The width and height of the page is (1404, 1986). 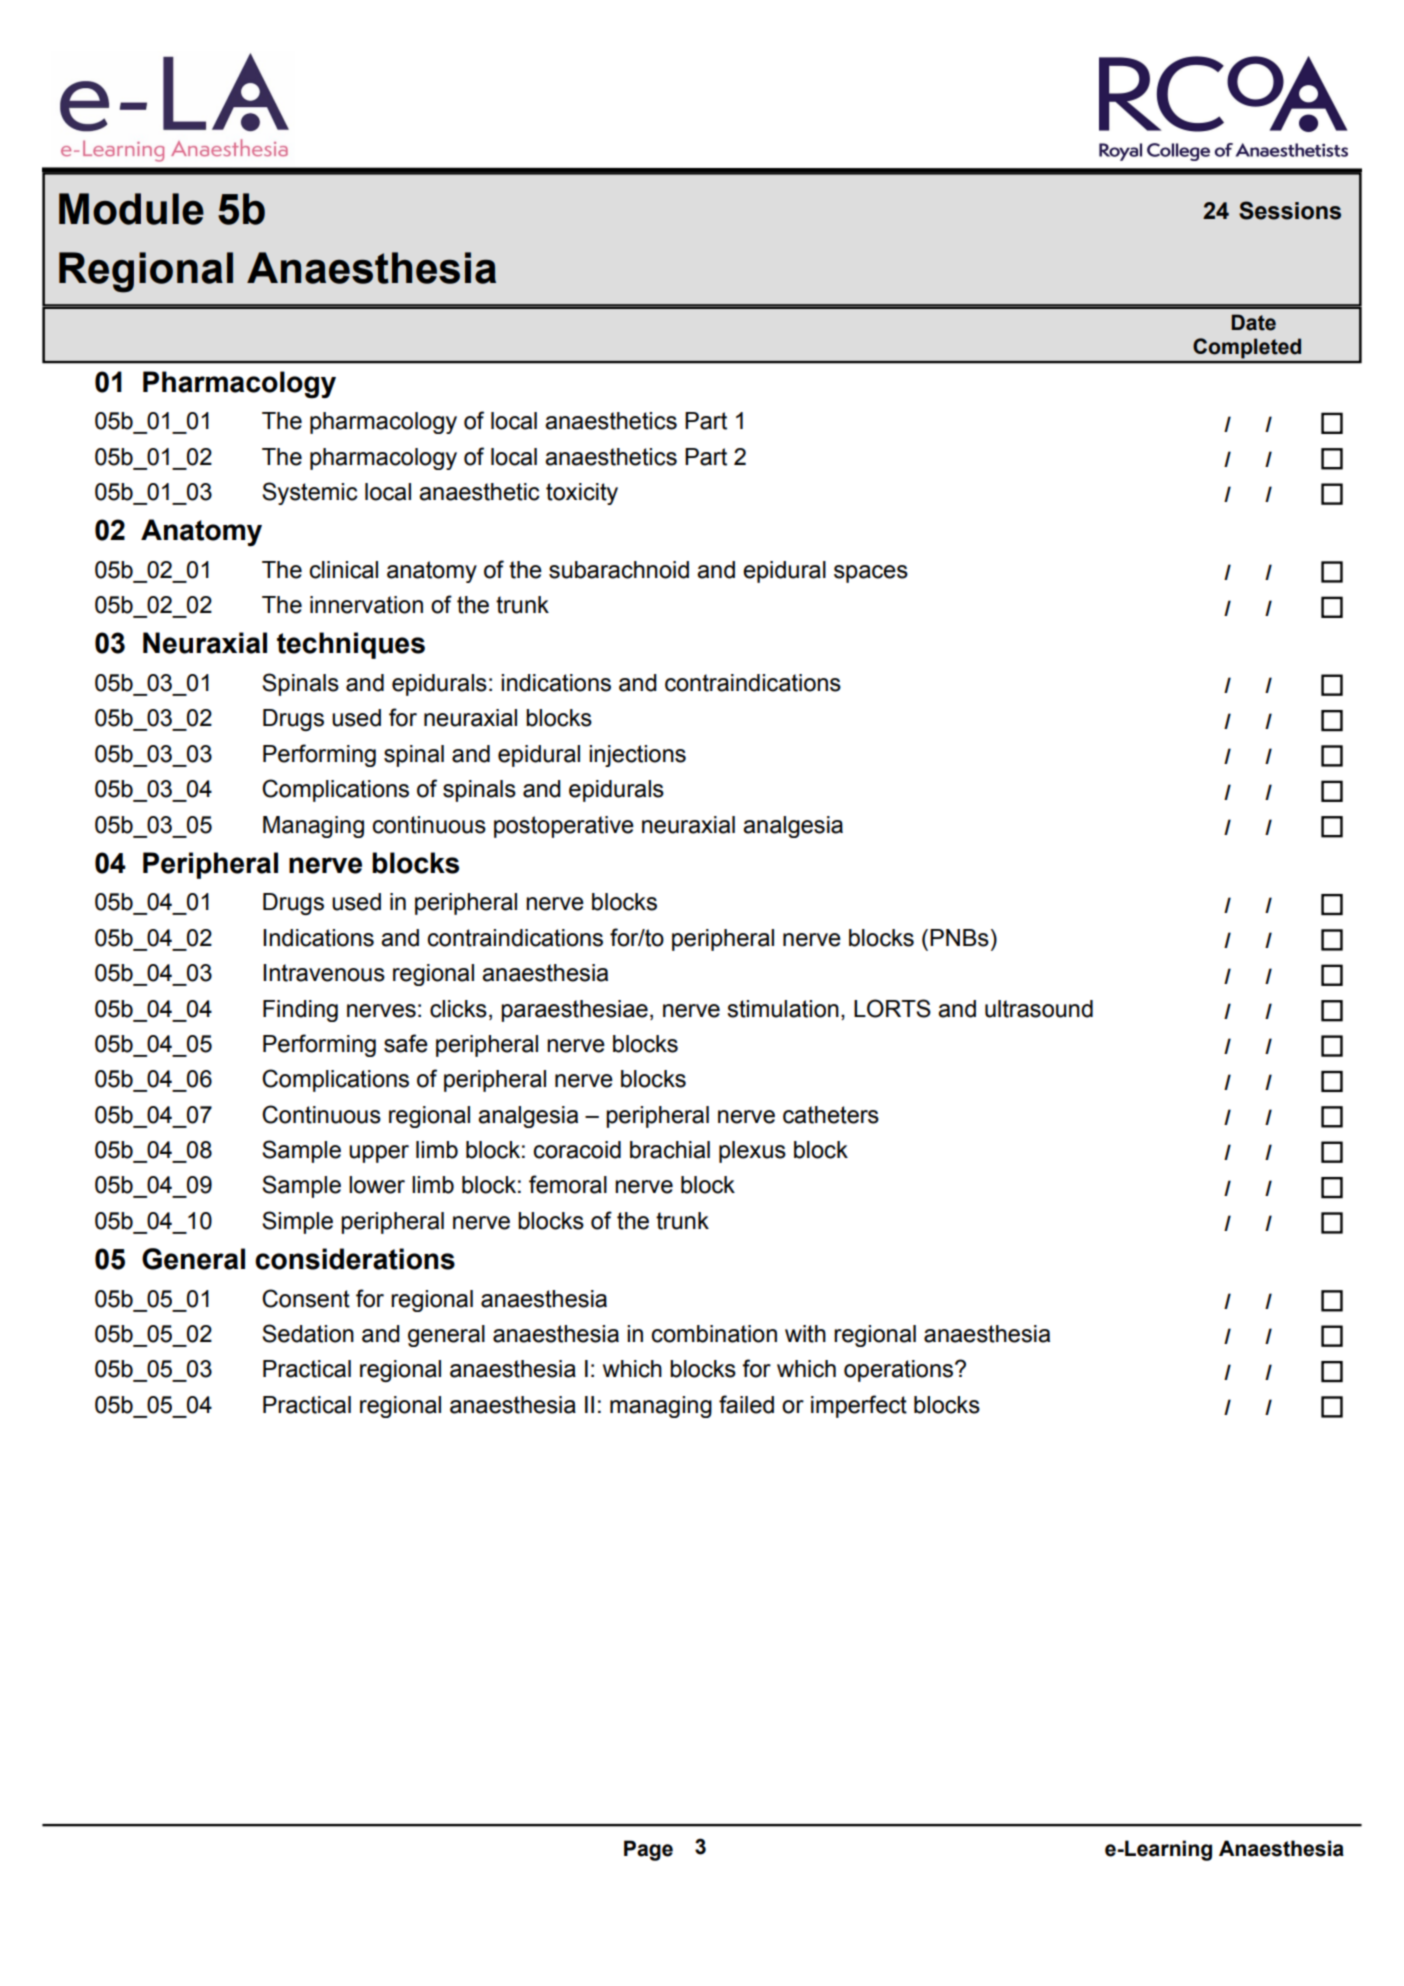 What do you see at coordinates (1039, 1009) in the page?
I see `ultrasound` at bounding box center [1039, 1009].
